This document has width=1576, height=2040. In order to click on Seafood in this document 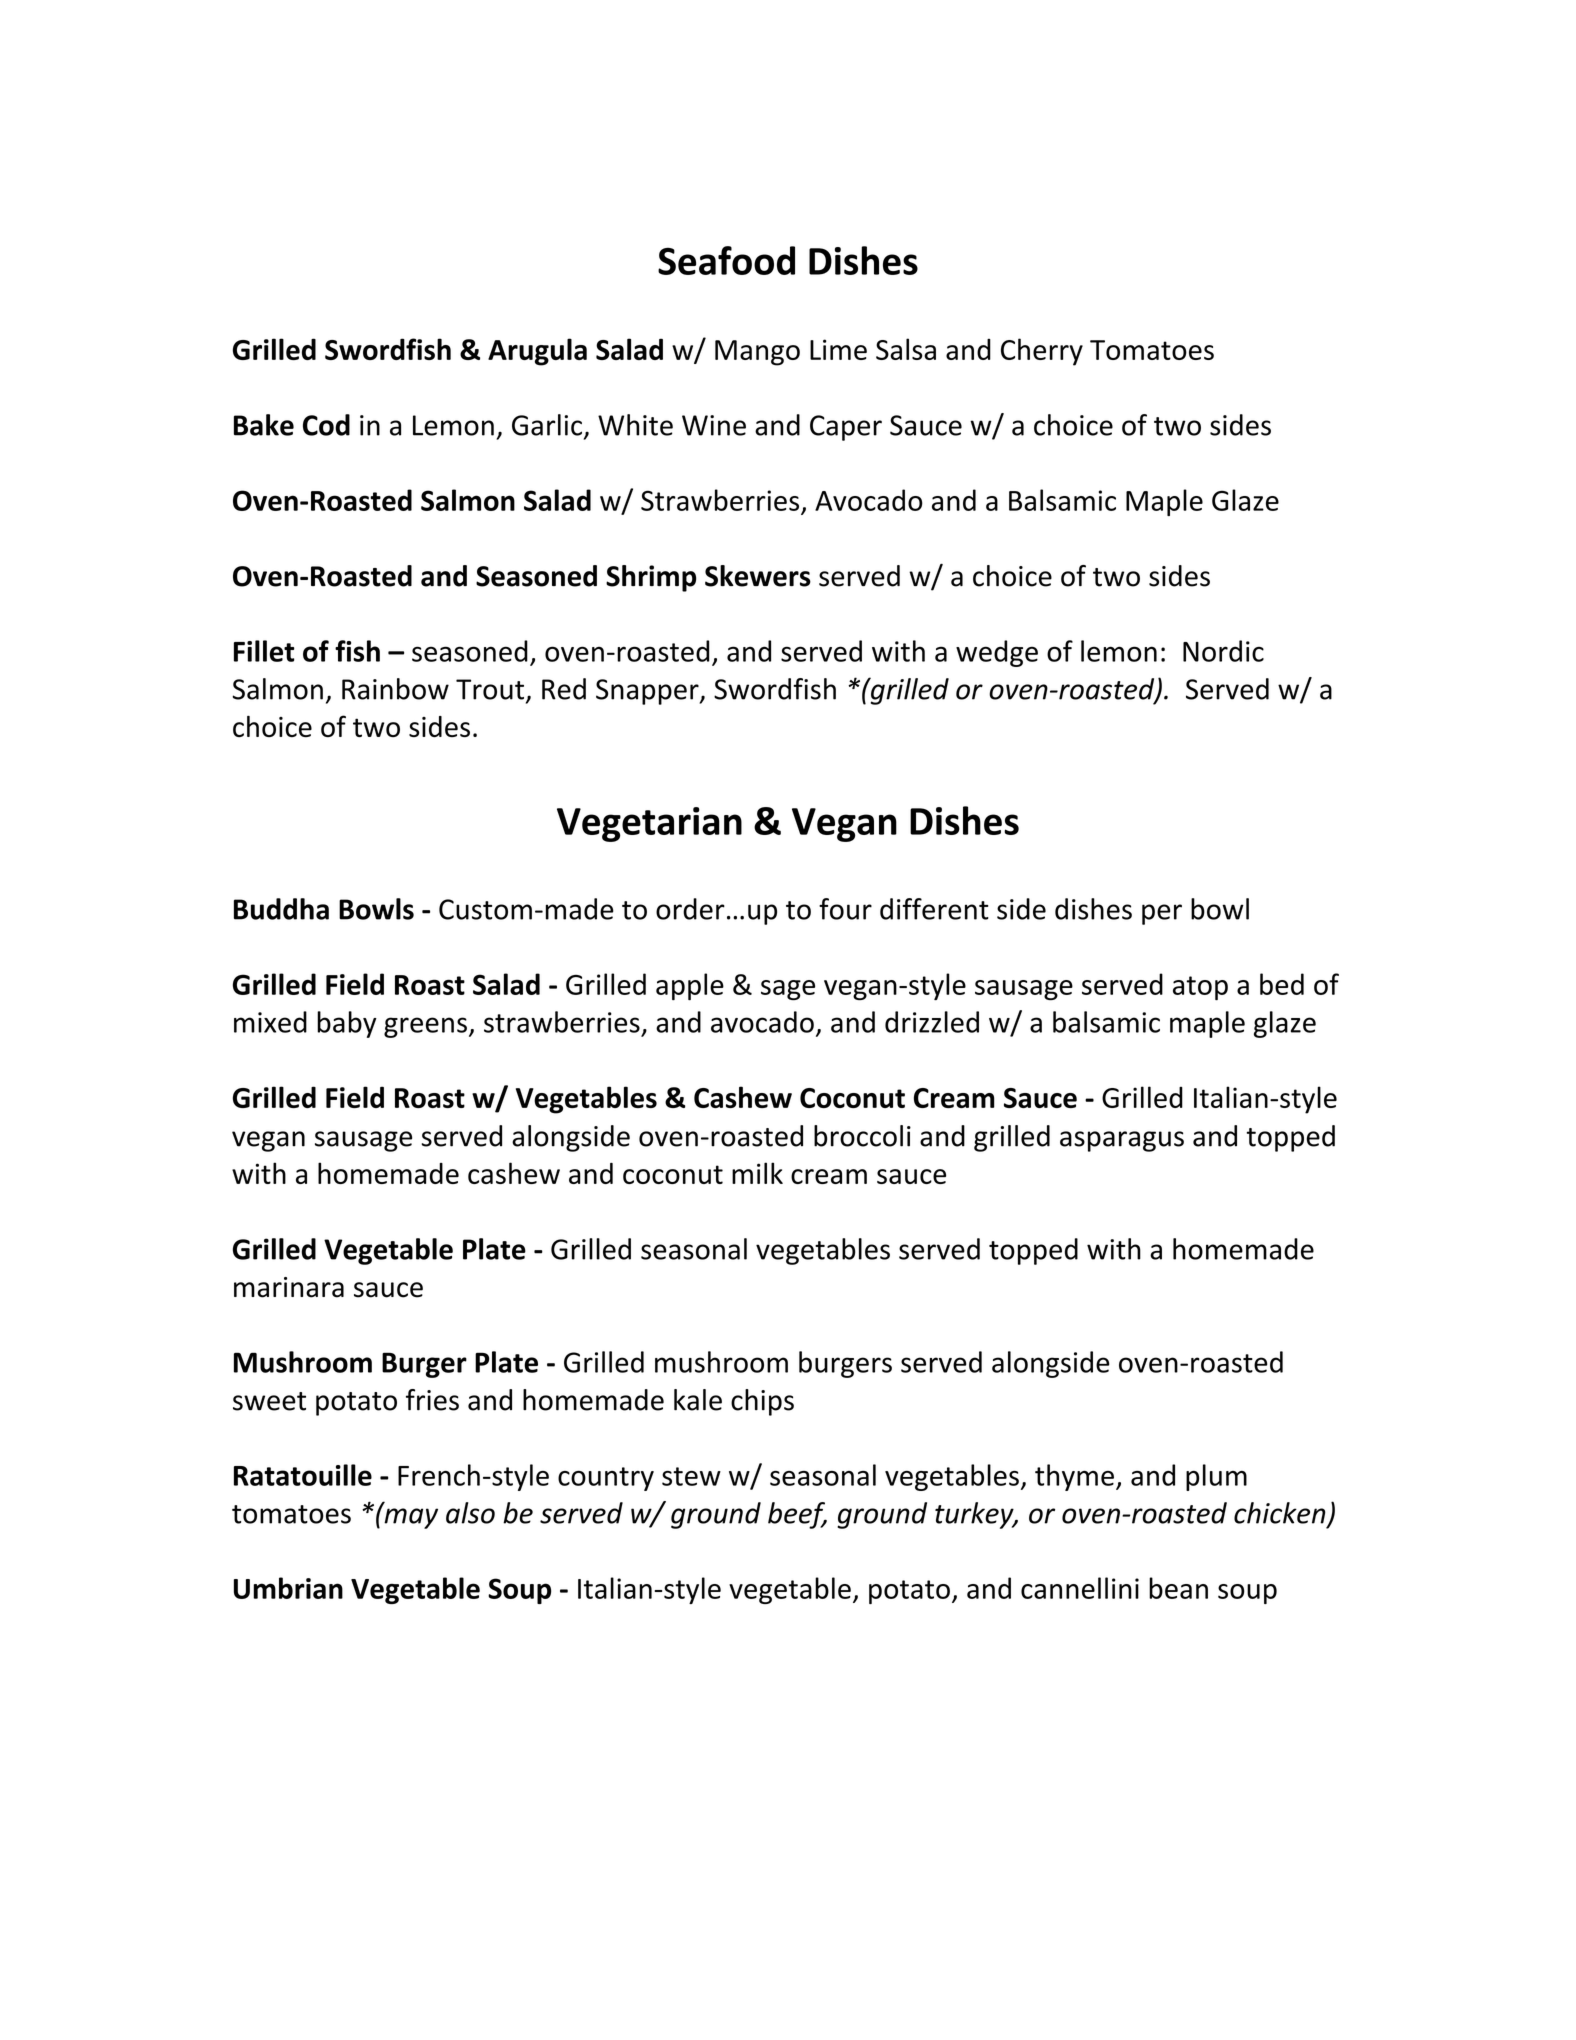, I will do `click(726, 260)`.
